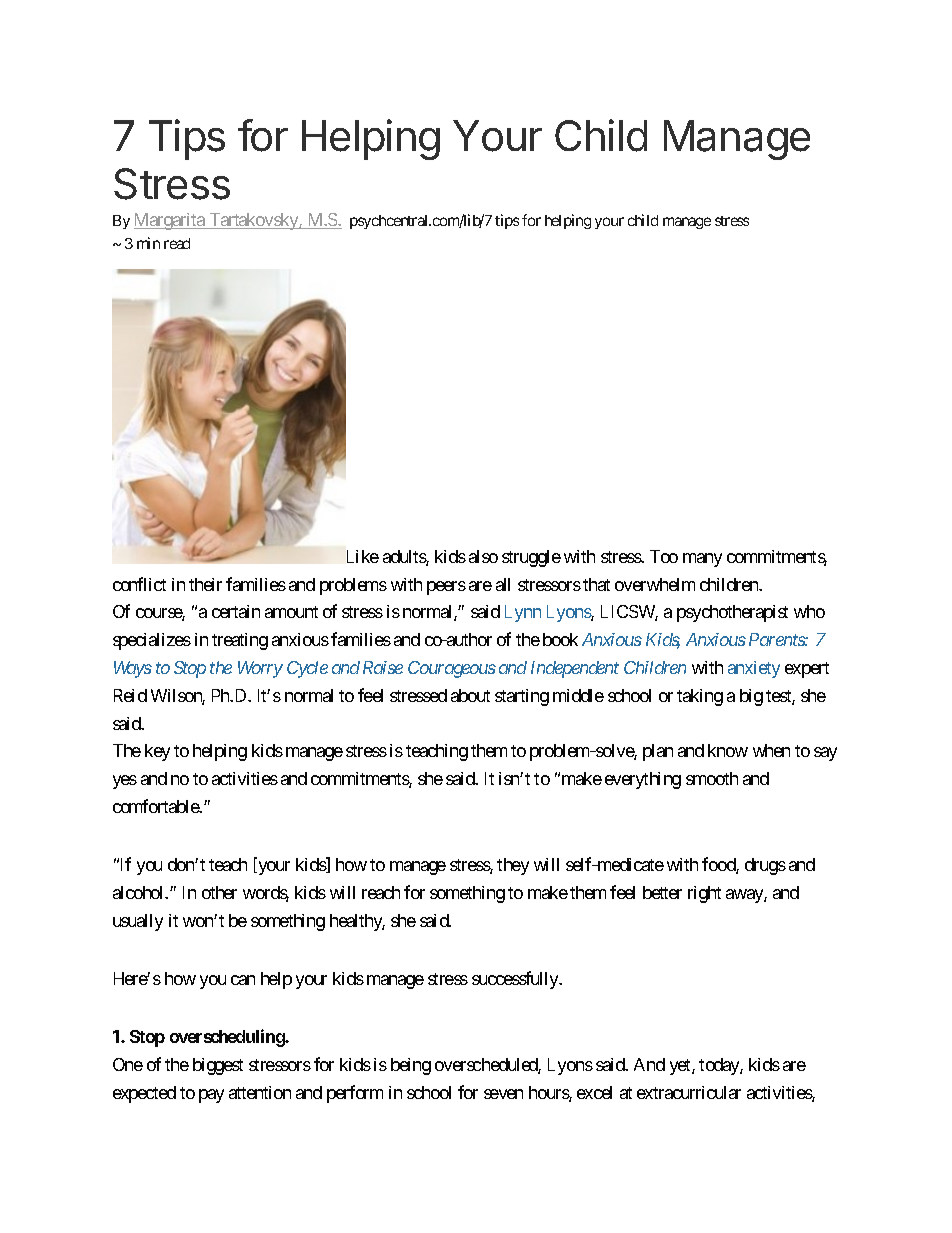  I want to click on Too, so click(664, 556).
